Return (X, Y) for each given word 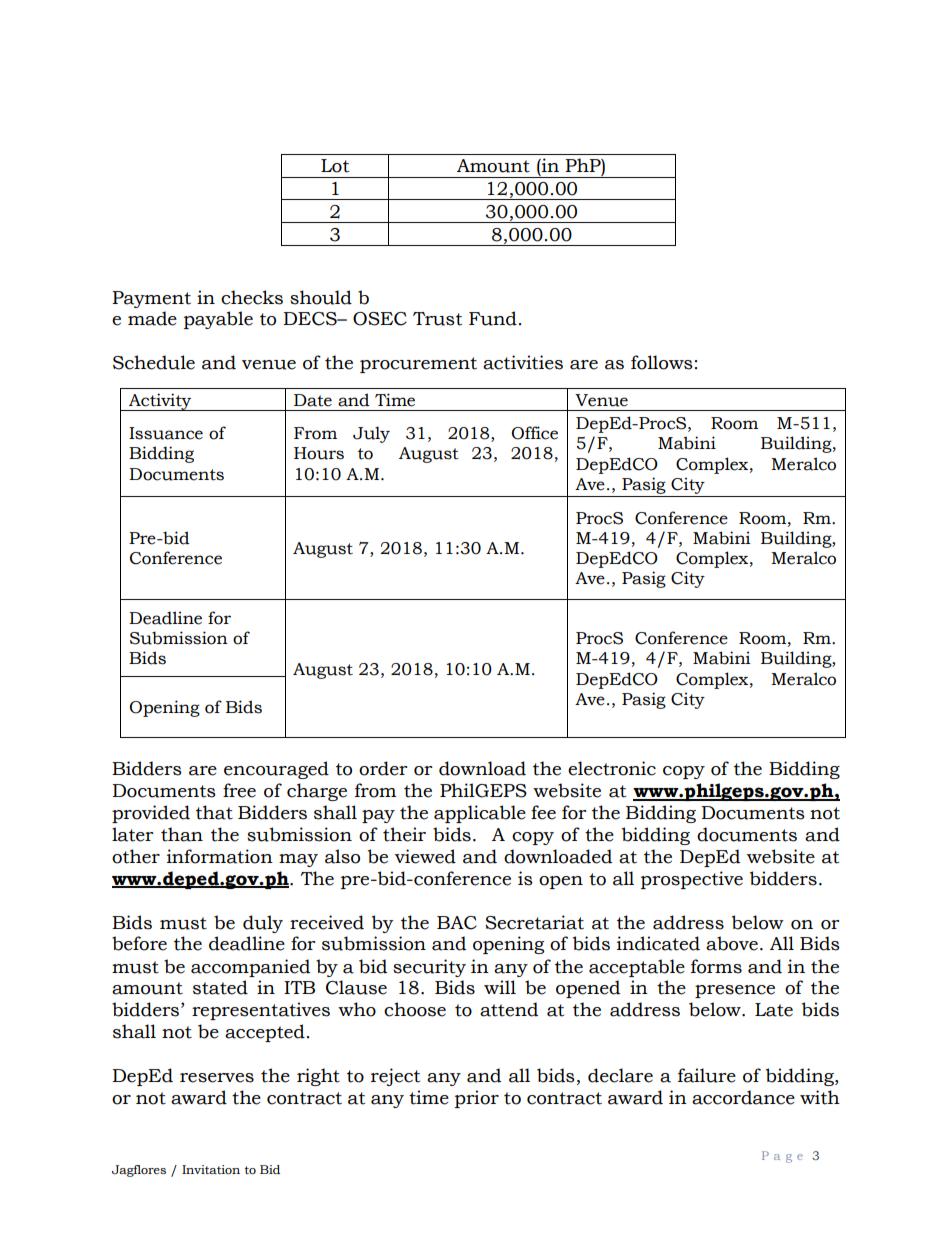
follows (662, 362)
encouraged (276, 770)
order (383, 768)
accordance (743, 1097)
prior (477, 1099)
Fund (493, 318)
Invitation (211, 1170)
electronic (612, 768)
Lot (335, 166)
